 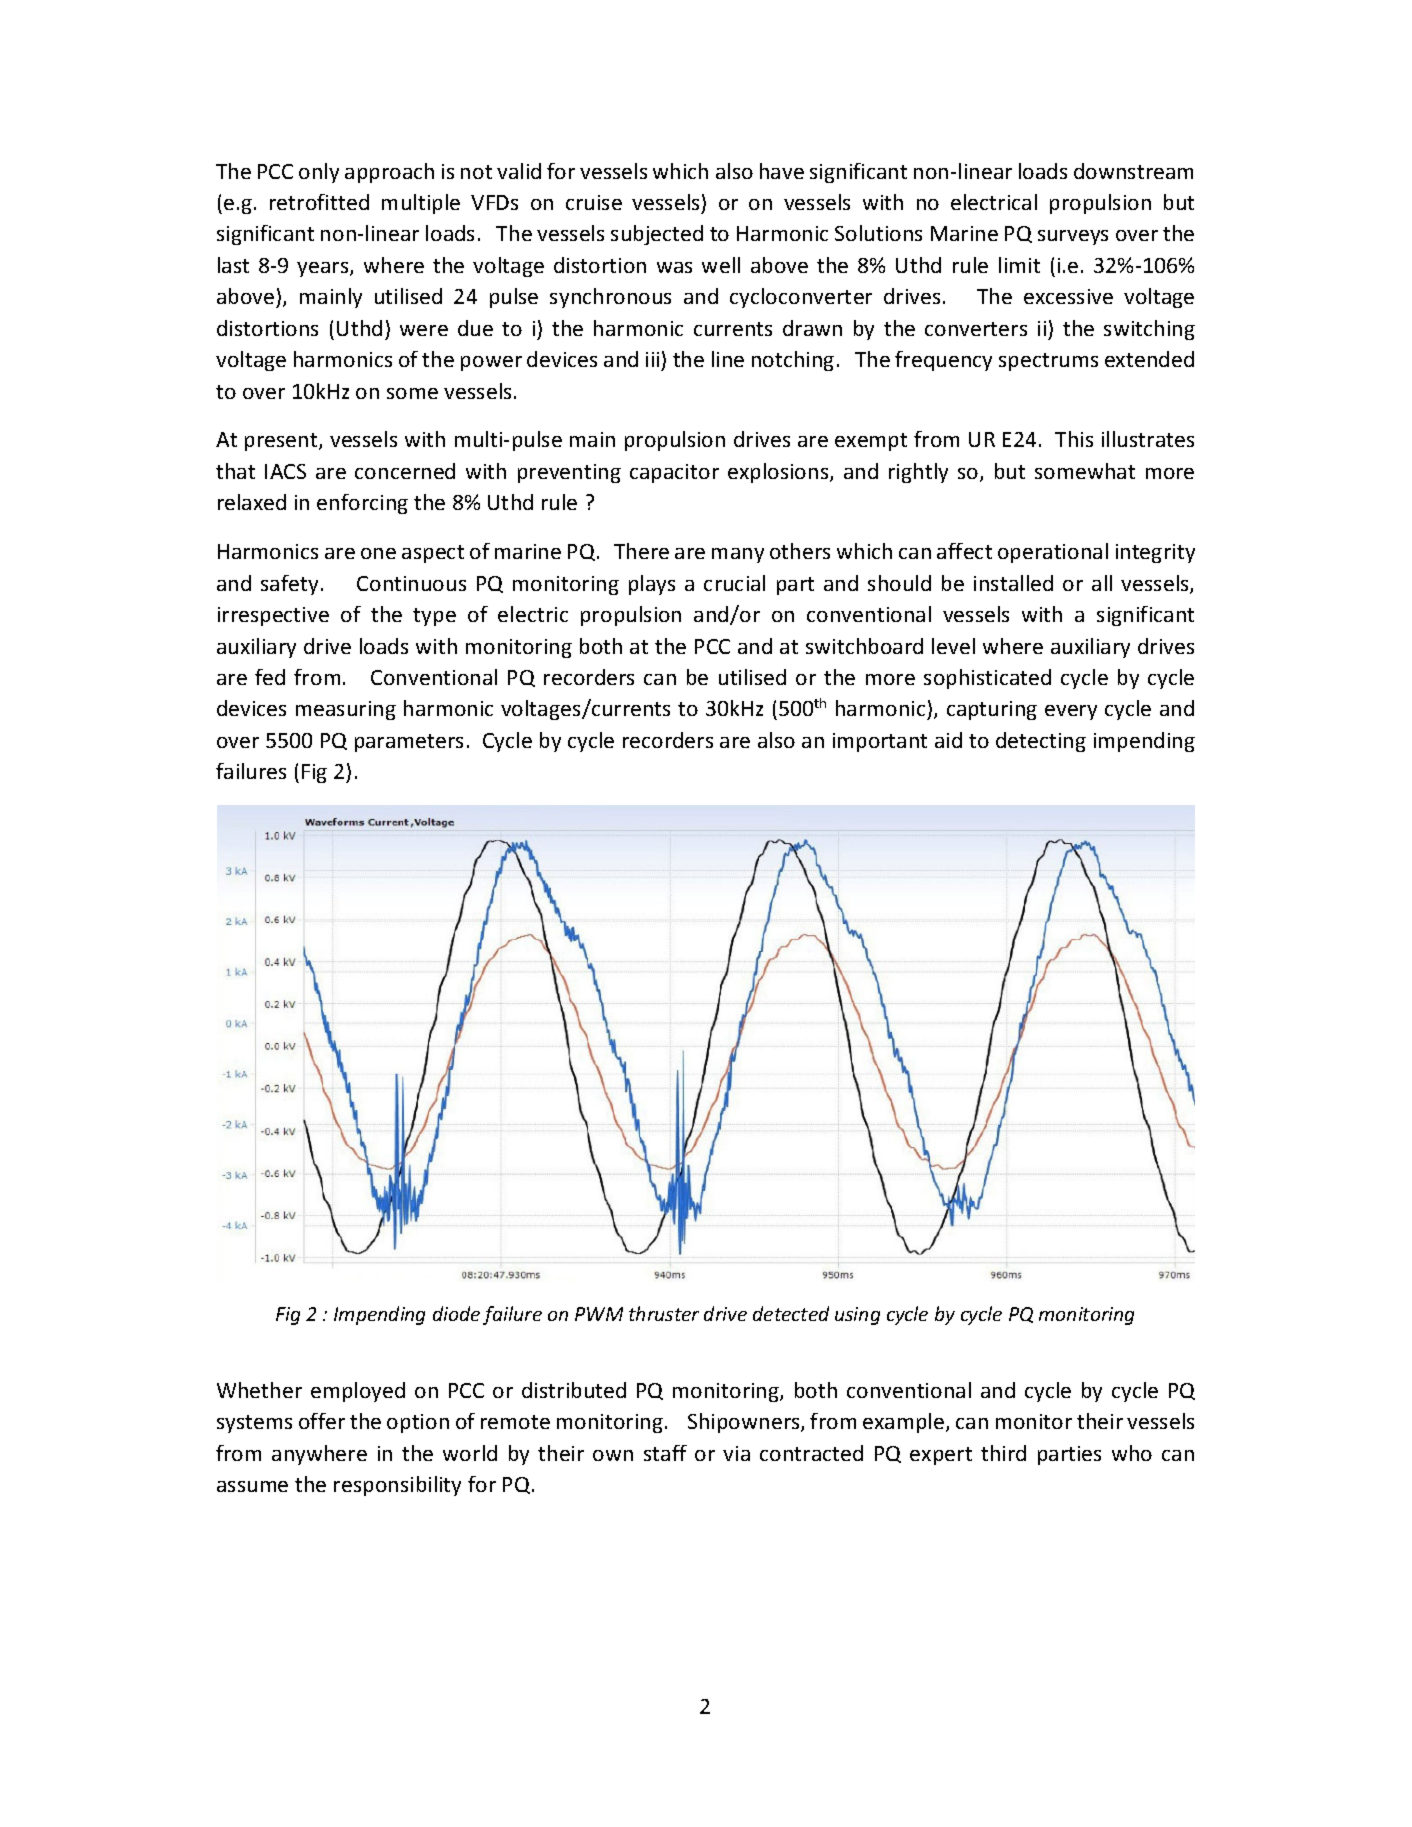 What do you see at coordinates (1003, 1453) in the image?
I see `third` at bounding box center [1003, 1453].
